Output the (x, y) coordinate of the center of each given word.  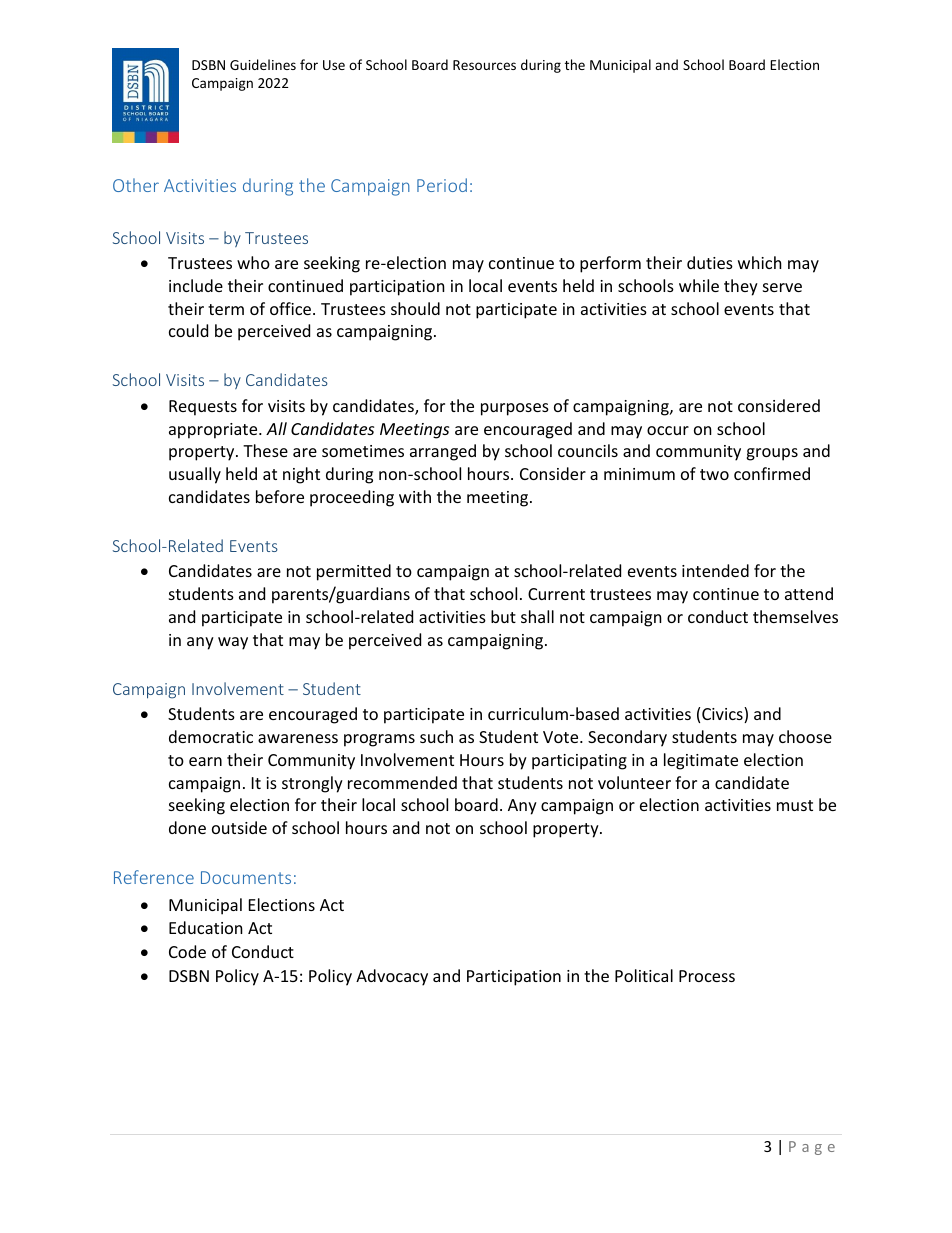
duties (710, 262)
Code (187, 951)
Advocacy (392, 977)
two (714, 474)
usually (195, 475)
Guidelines (263, 64)
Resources (484, 65)
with (415, 496)
